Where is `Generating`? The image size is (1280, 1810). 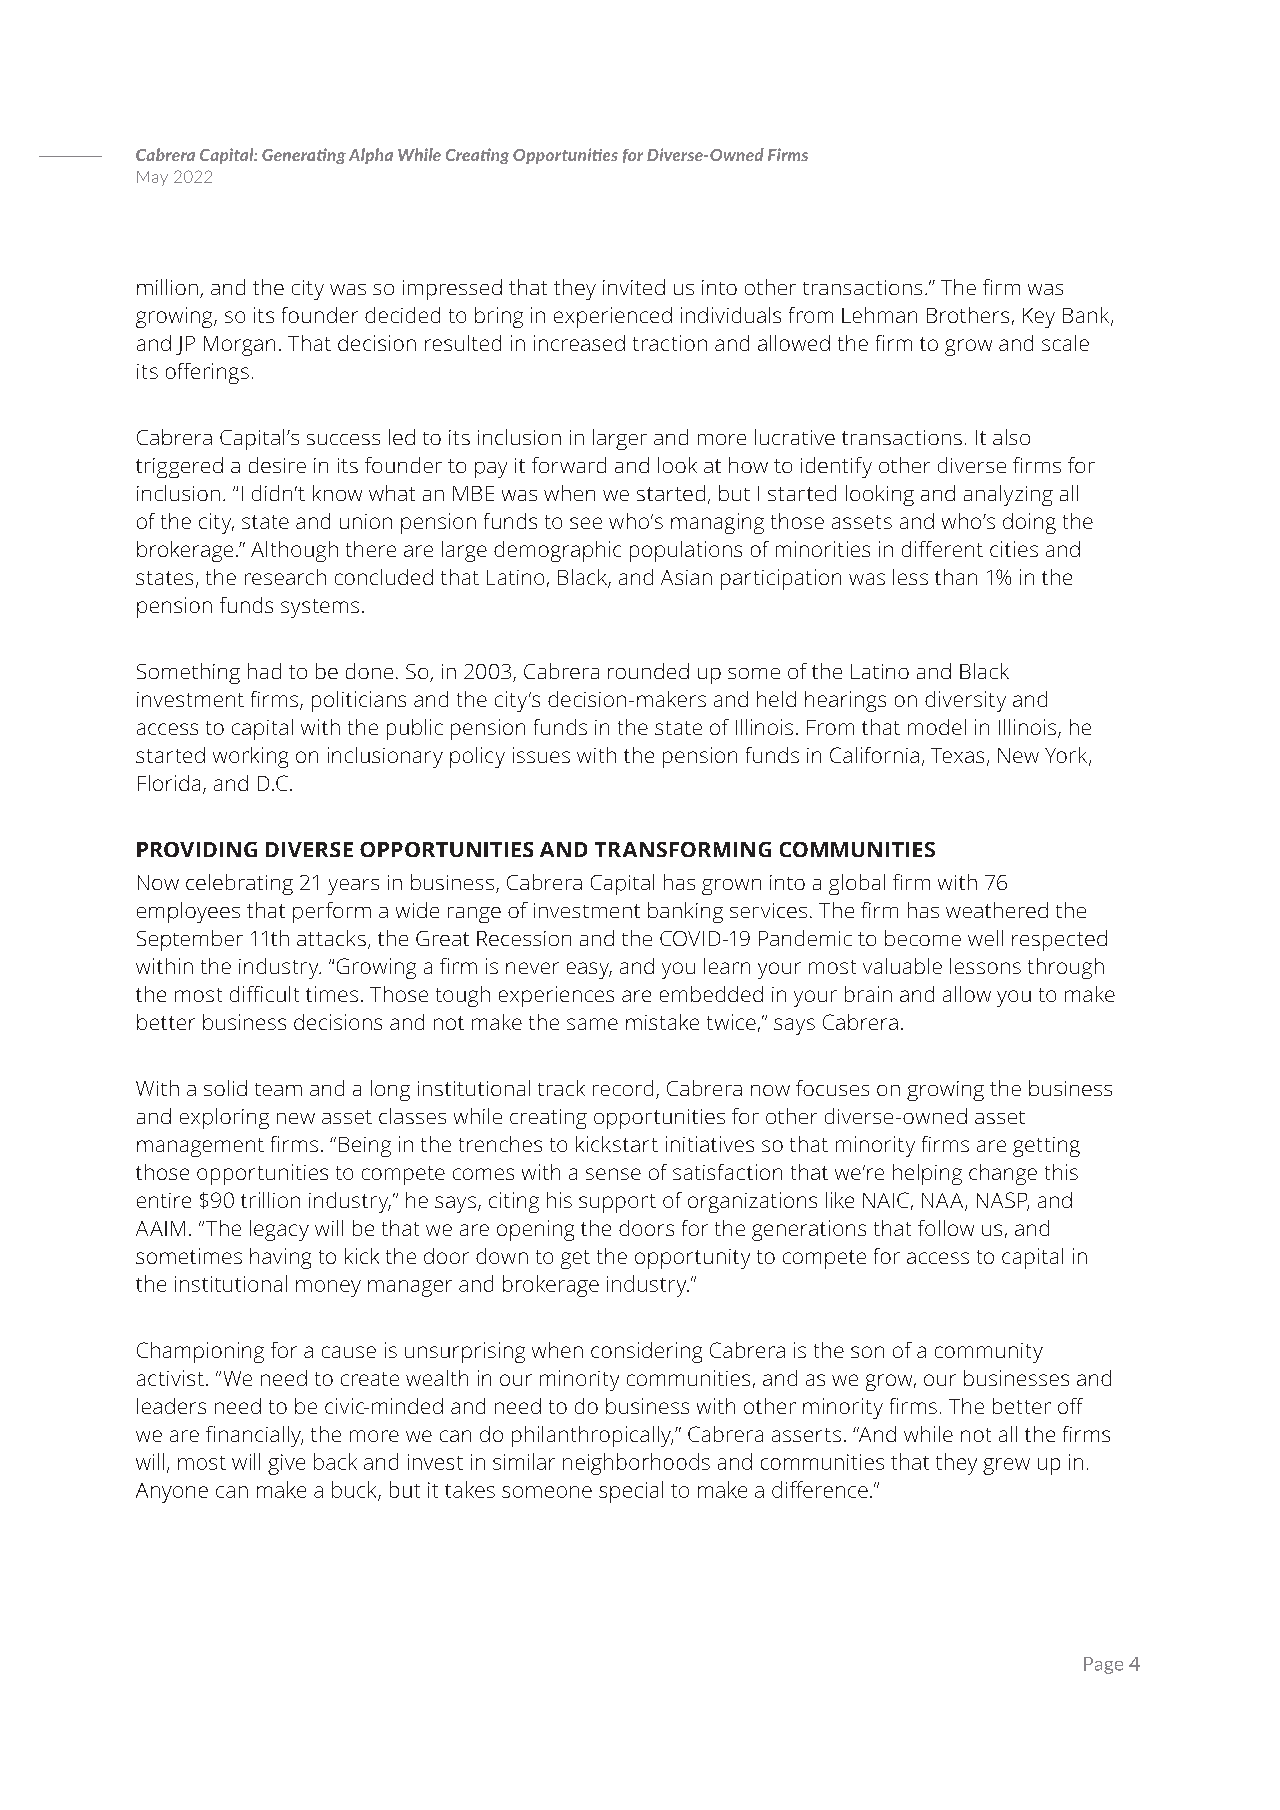
Generating is located at coordinates (304, 156).
